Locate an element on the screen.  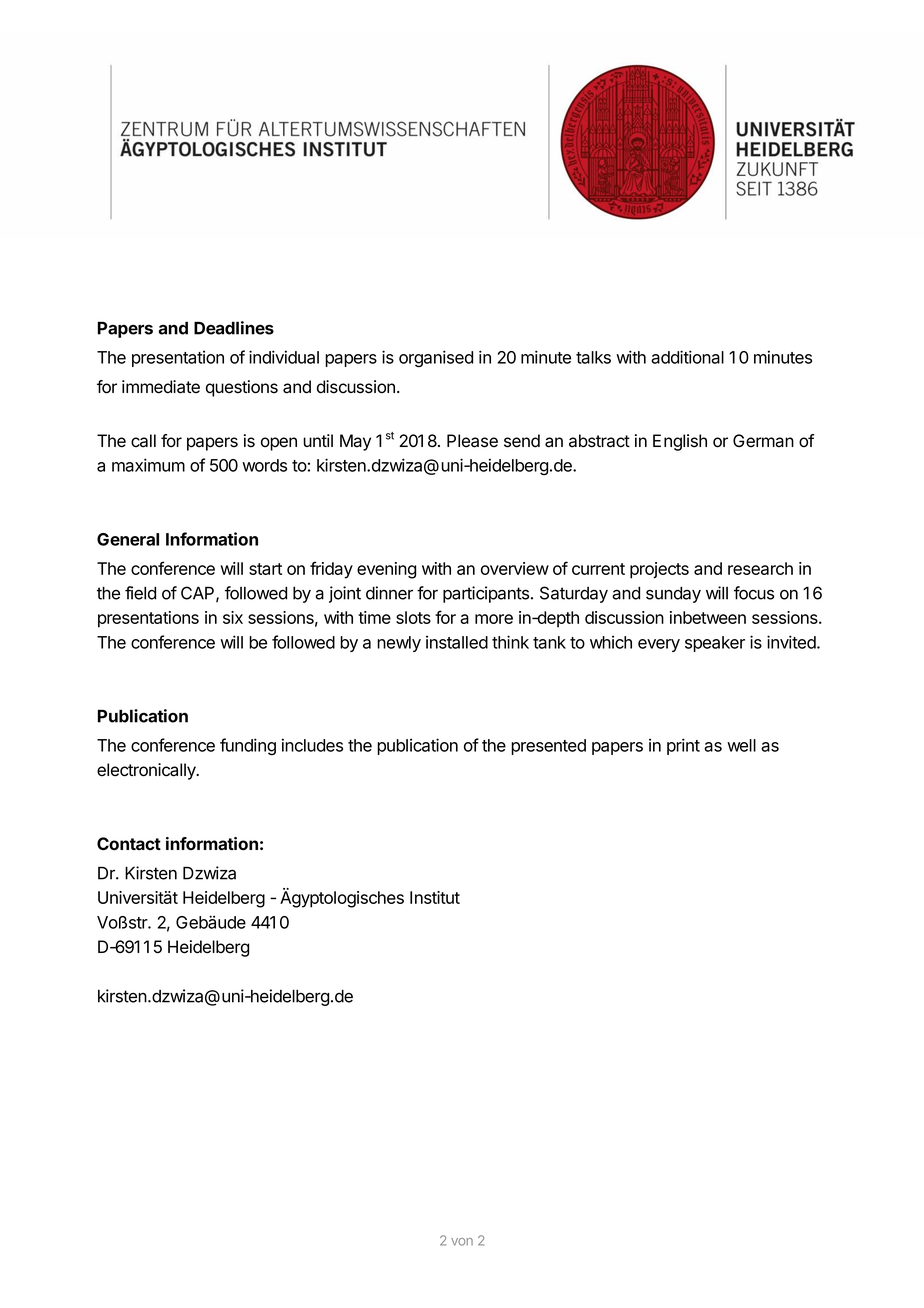
six is located at coordinates (233, 617).
